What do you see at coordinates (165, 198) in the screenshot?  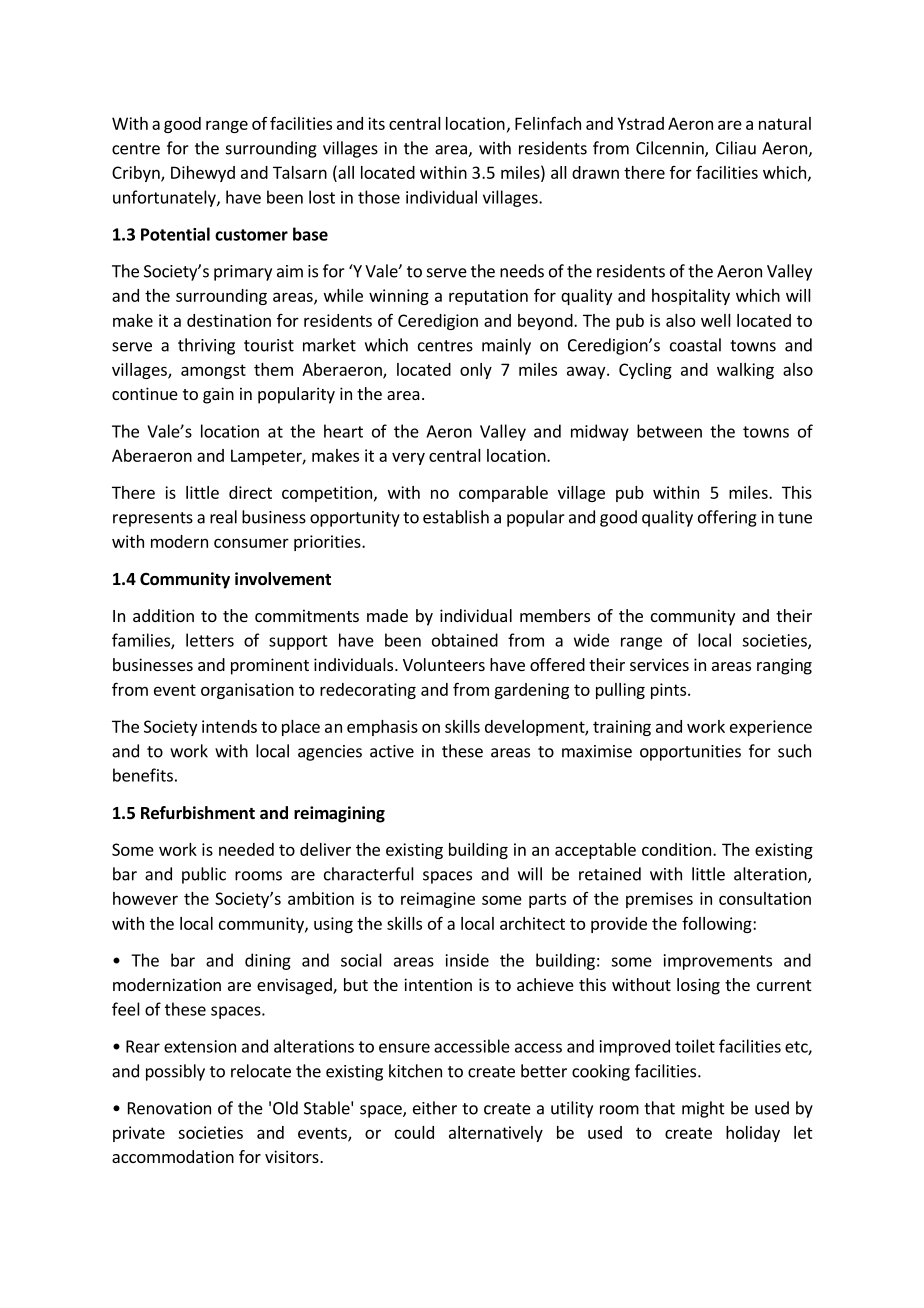 I see `unfortunately` at bounding box center [165, 198].
